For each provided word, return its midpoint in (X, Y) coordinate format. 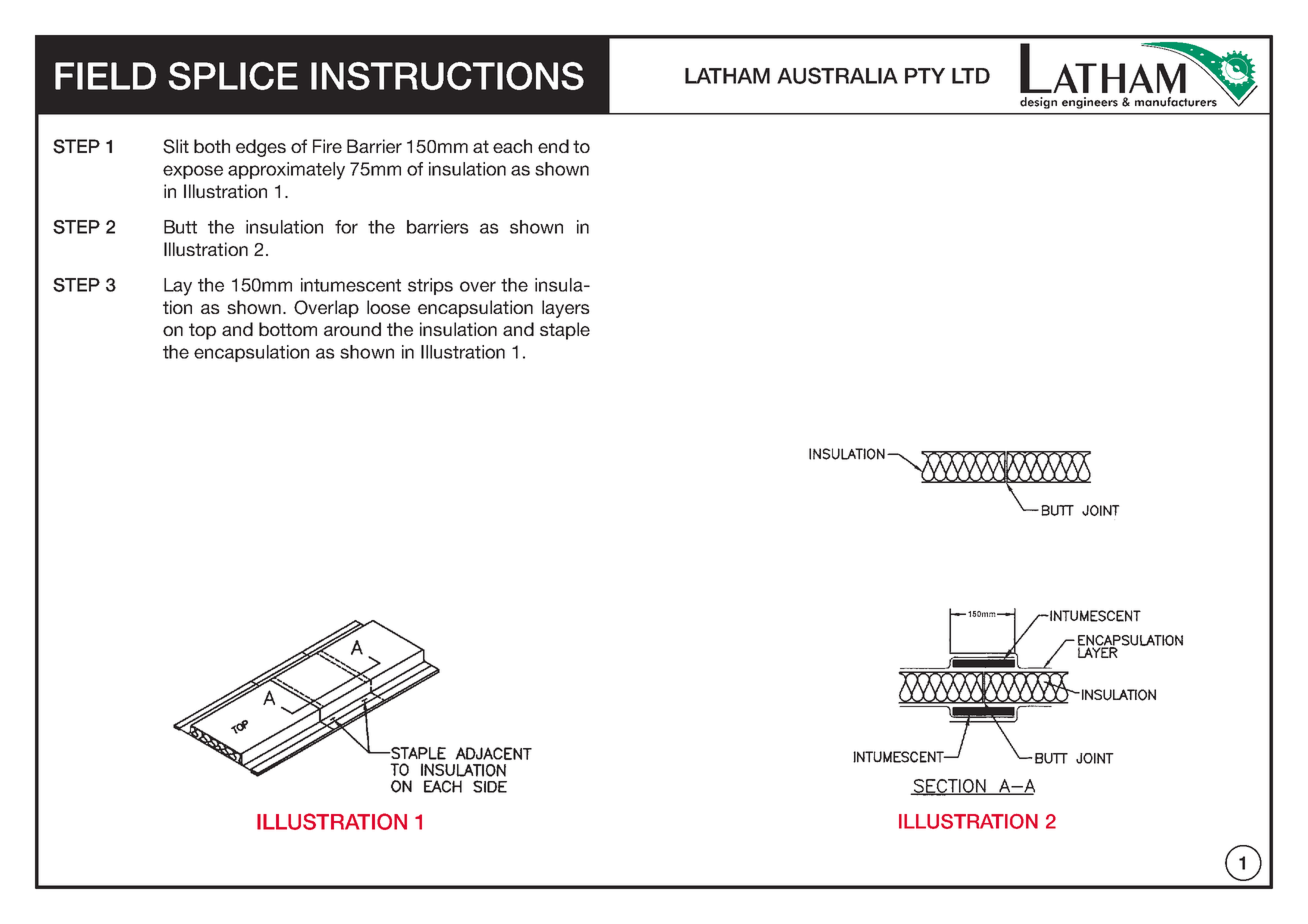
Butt (180, 227)
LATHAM (727, 76)
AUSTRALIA (837, 75)
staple (565, 331)
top (202, 331)
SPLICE (233, 76)
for (346, 227)
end (553, 146)
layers (566, 309)
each (512, 146)
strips (430, 286)
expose (193, 172)
